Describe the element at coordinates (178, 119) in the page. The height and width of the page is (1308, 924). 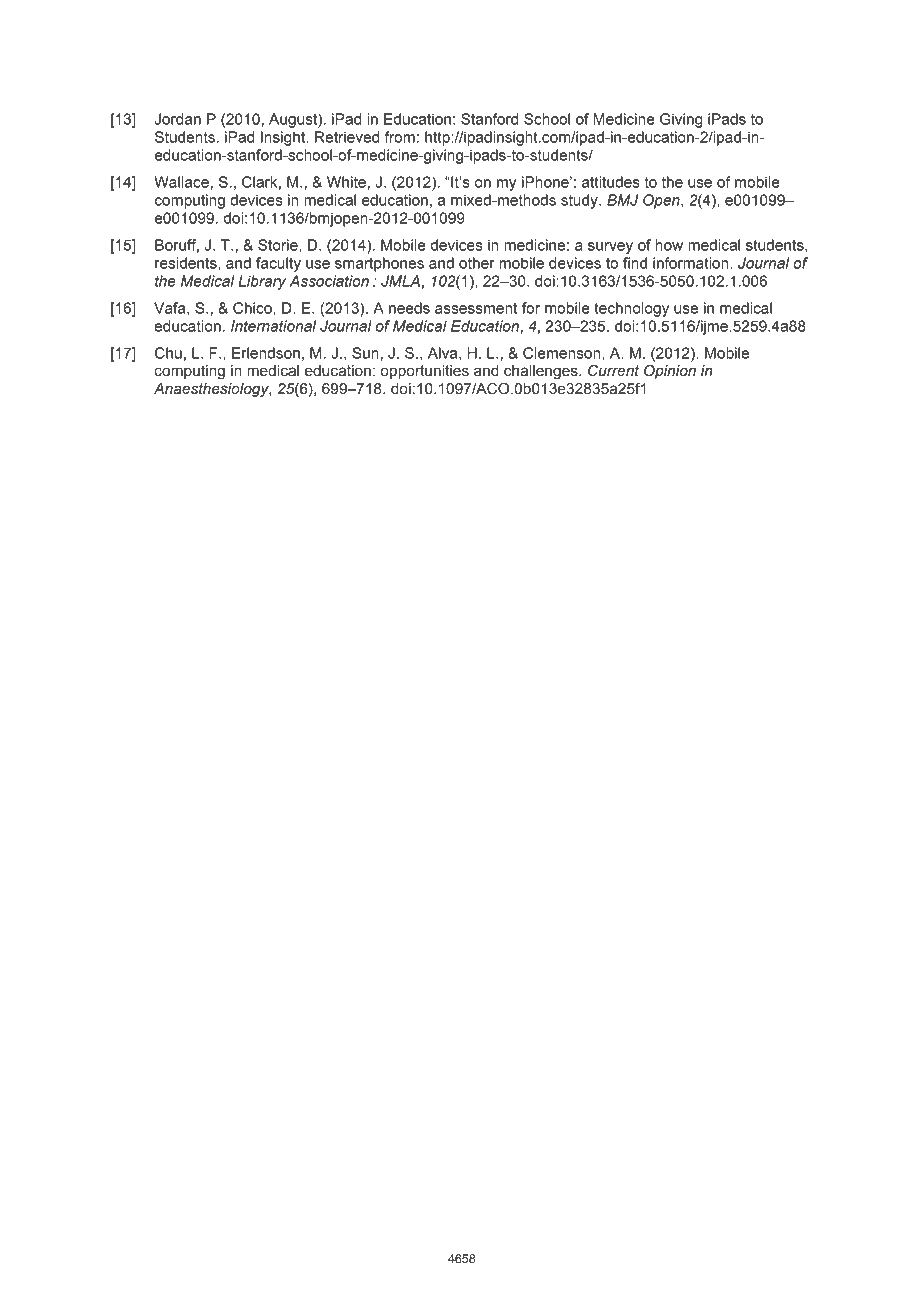
I see `Jordan` at that location.
